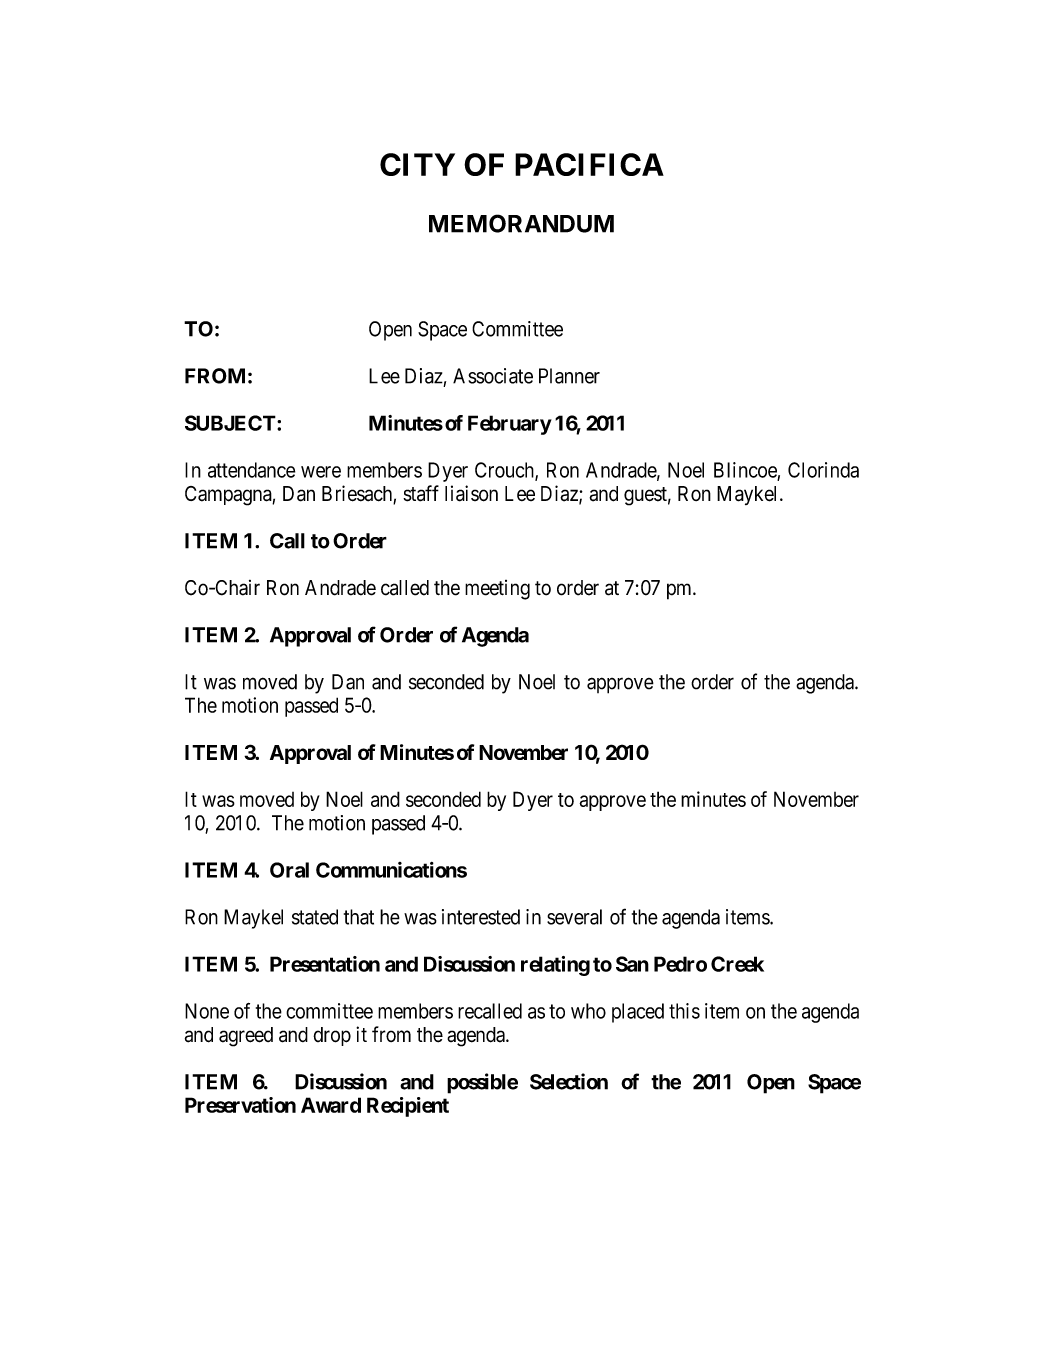  What do you see at coordinates (289, 870) in the image?
I see `Oral` at bounding box center [289, 870].
